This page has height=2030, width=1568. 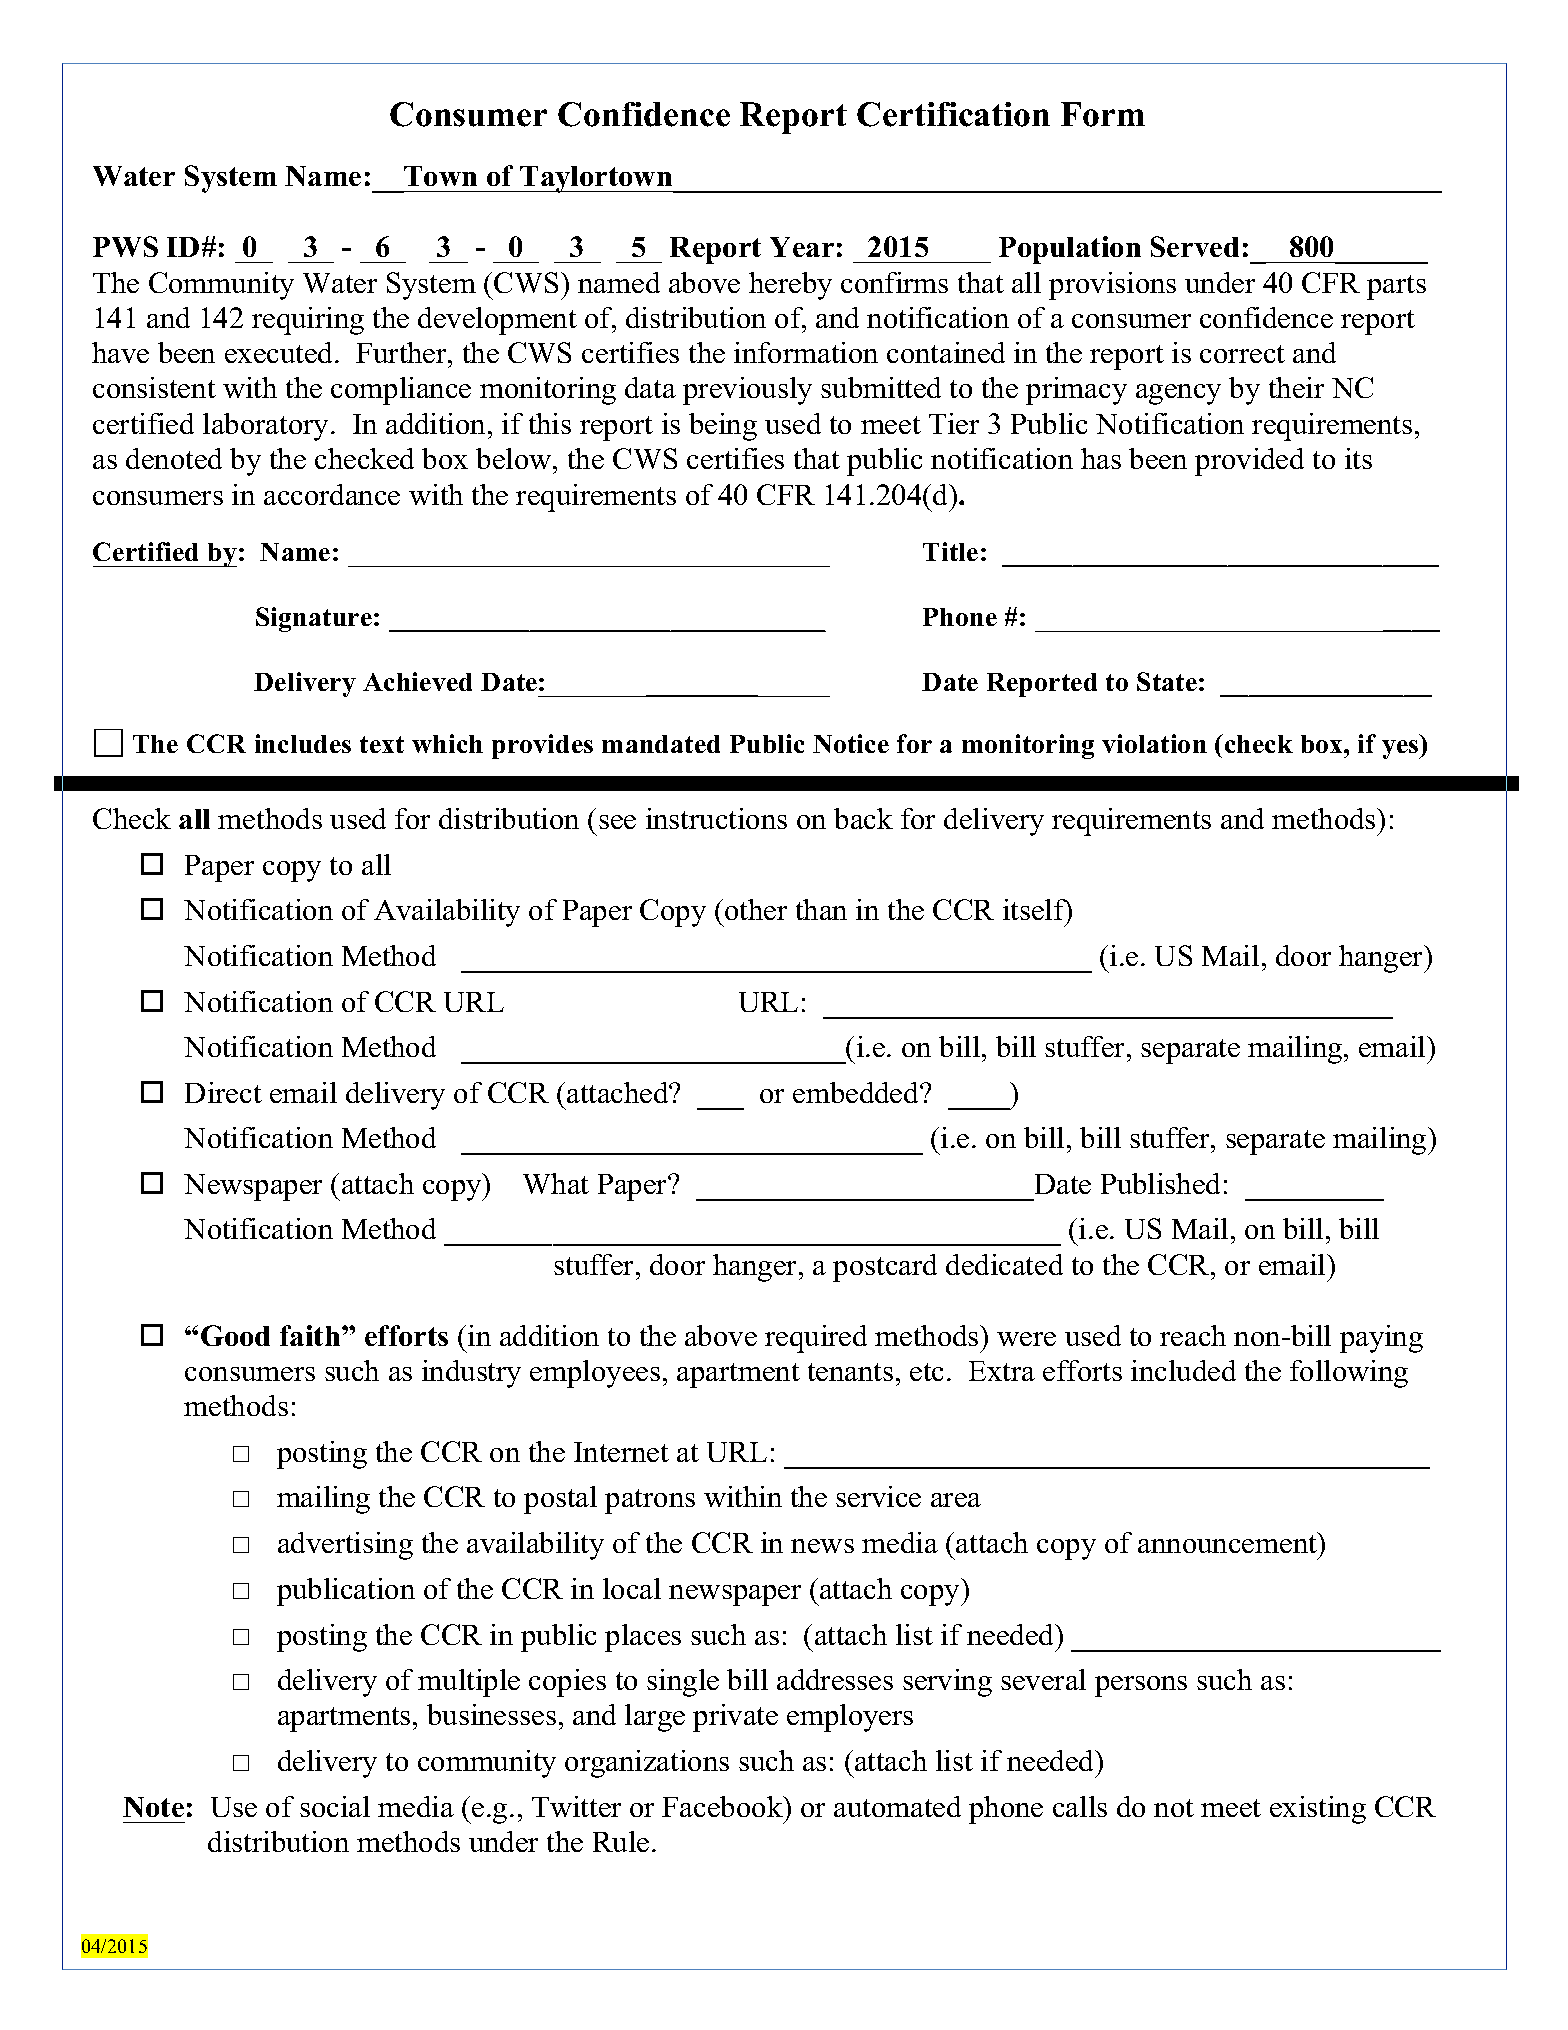 I want to click on required, so click(x=816, y=1339).
